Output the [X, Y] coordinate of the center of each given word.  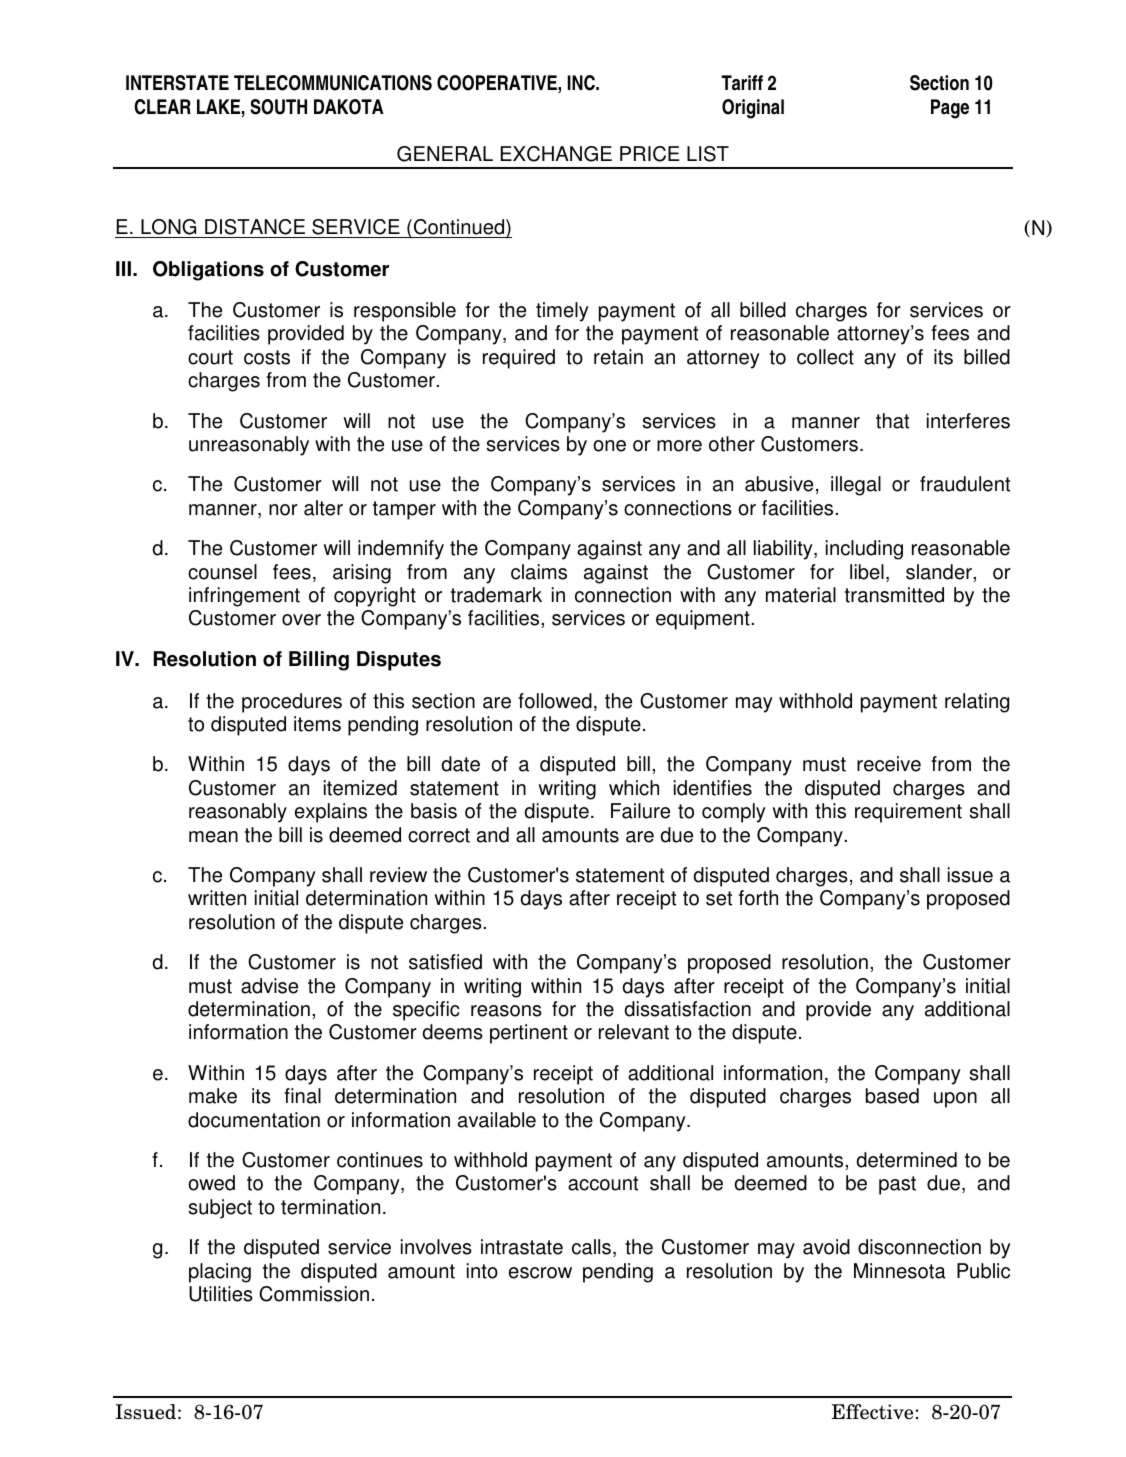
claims [539, 572]
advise [269, 986]
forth [758, 898]
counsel [222, 572]
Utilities [221, 1294]
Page [950, 109]
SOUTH [278, 107]
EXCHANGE [556, 154]
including [864, 550]
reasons [506, 1011]
